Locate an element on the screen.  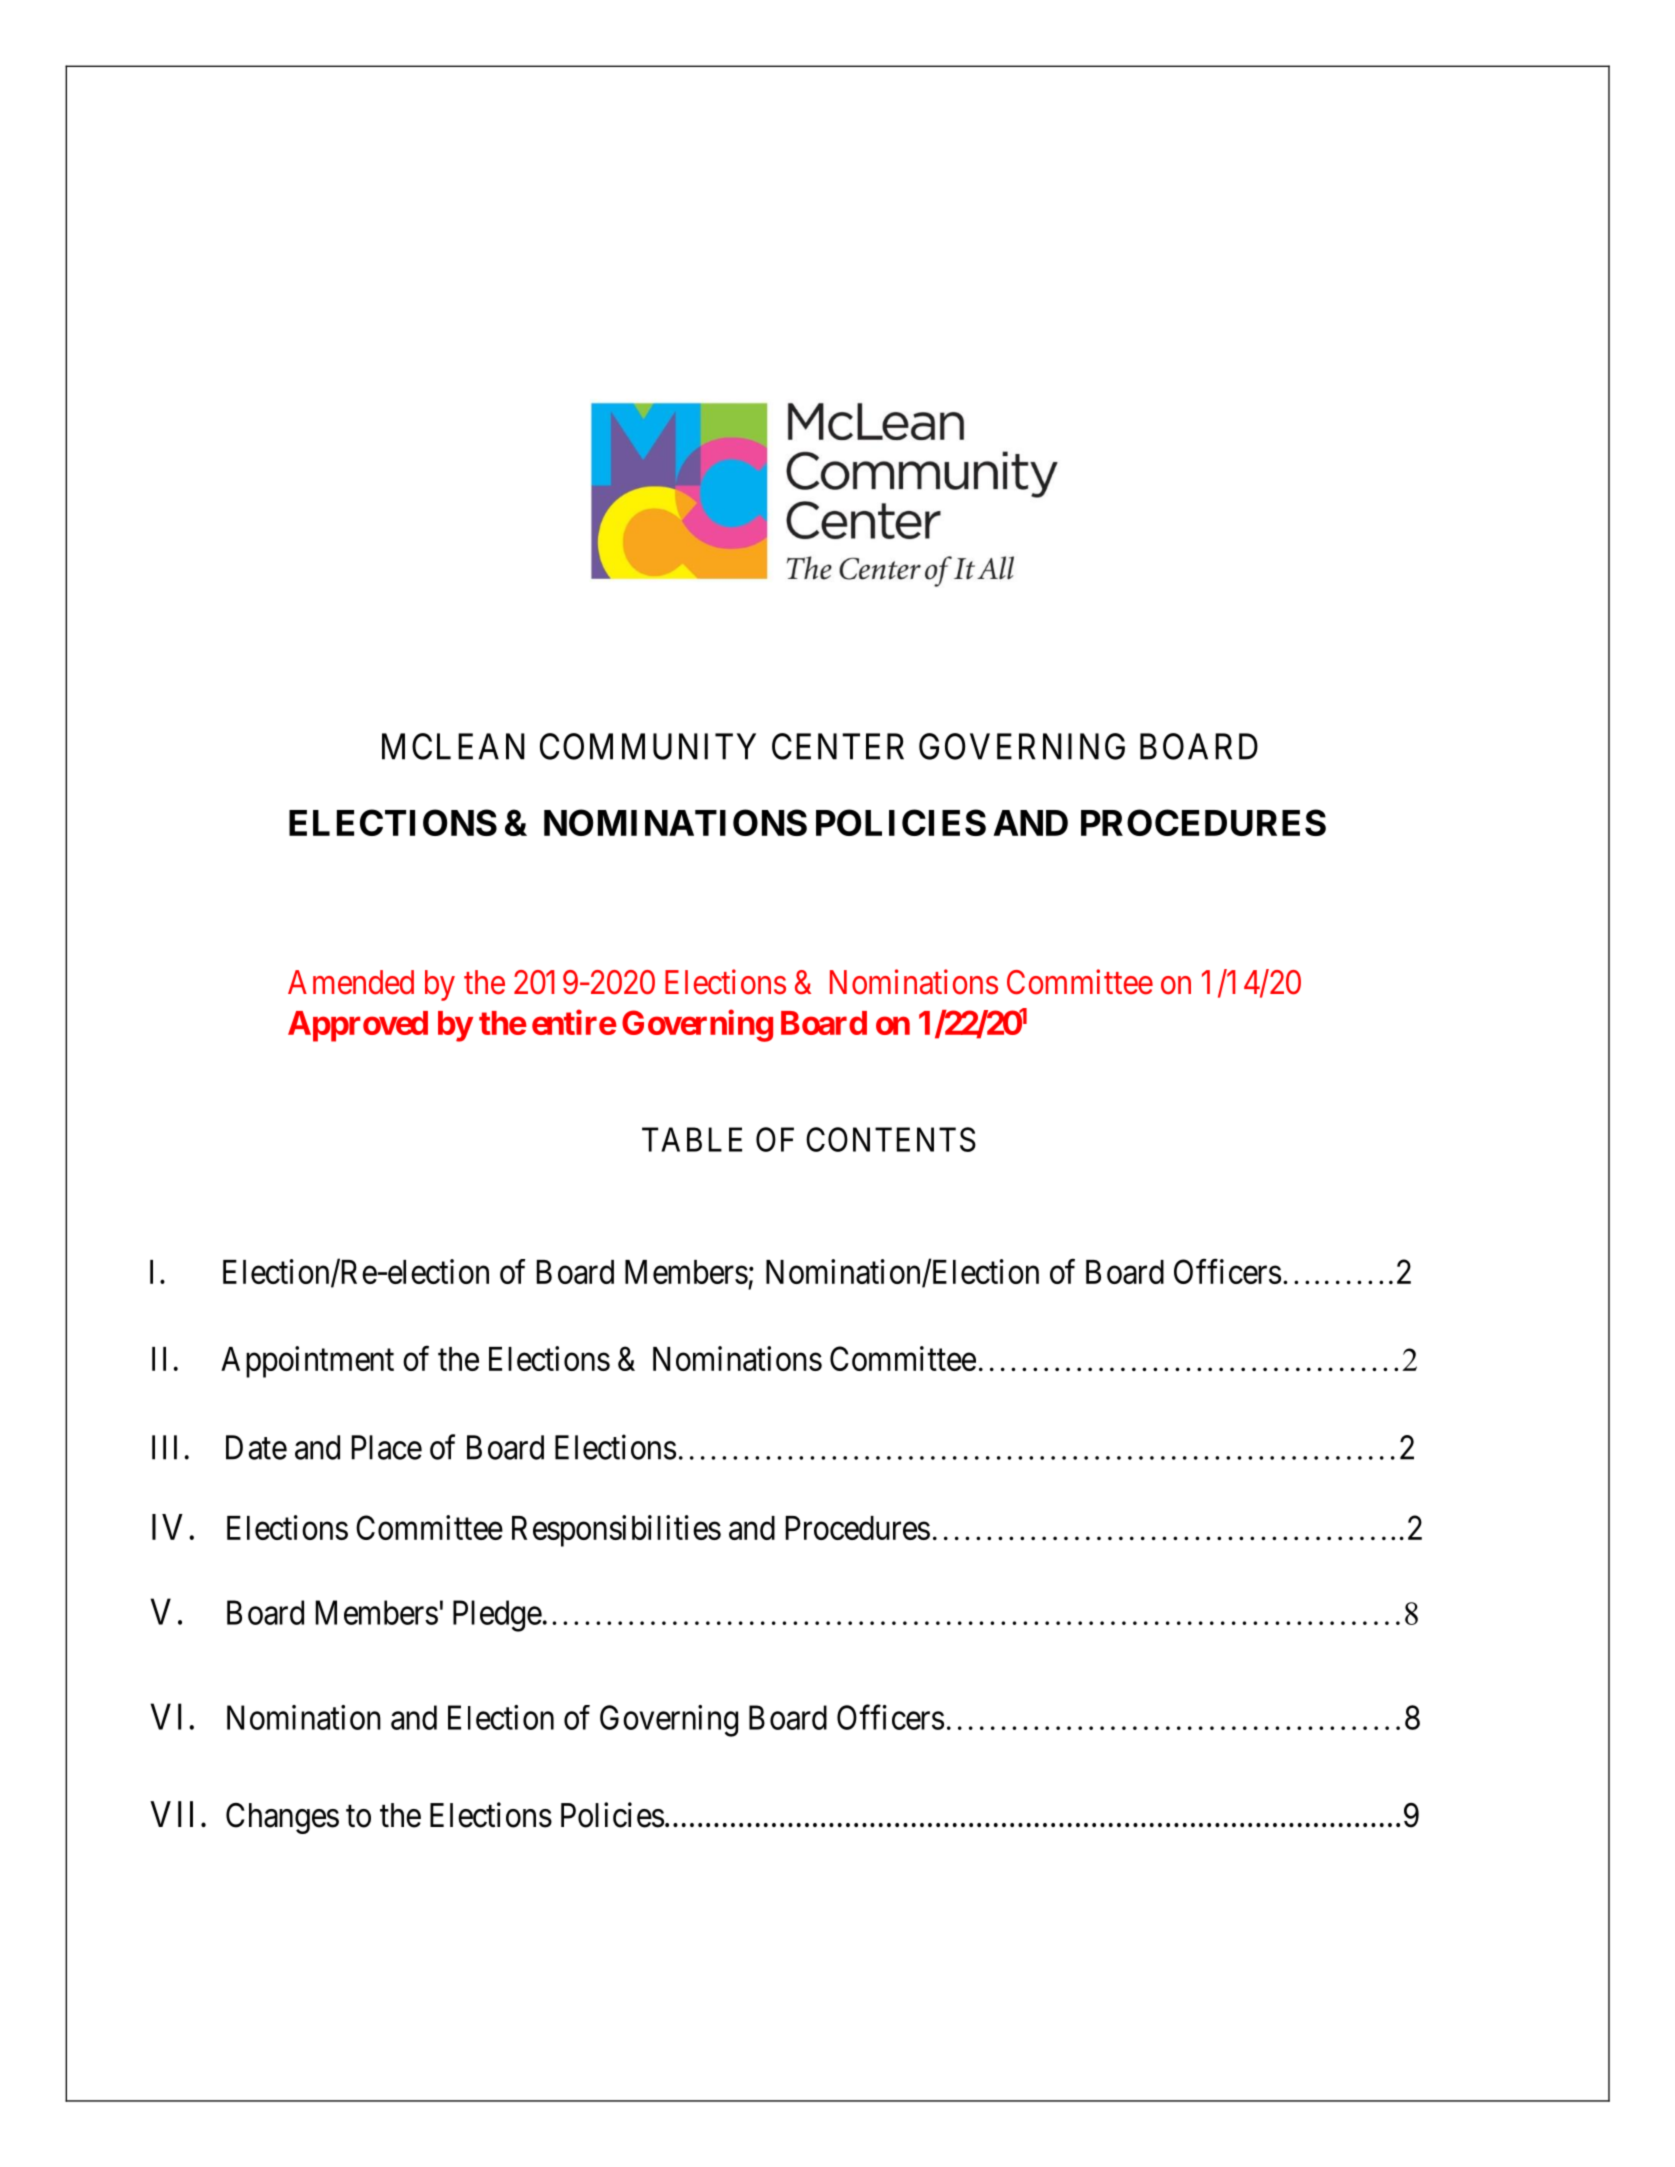
Approved is located at coordinates (358, 1026).
